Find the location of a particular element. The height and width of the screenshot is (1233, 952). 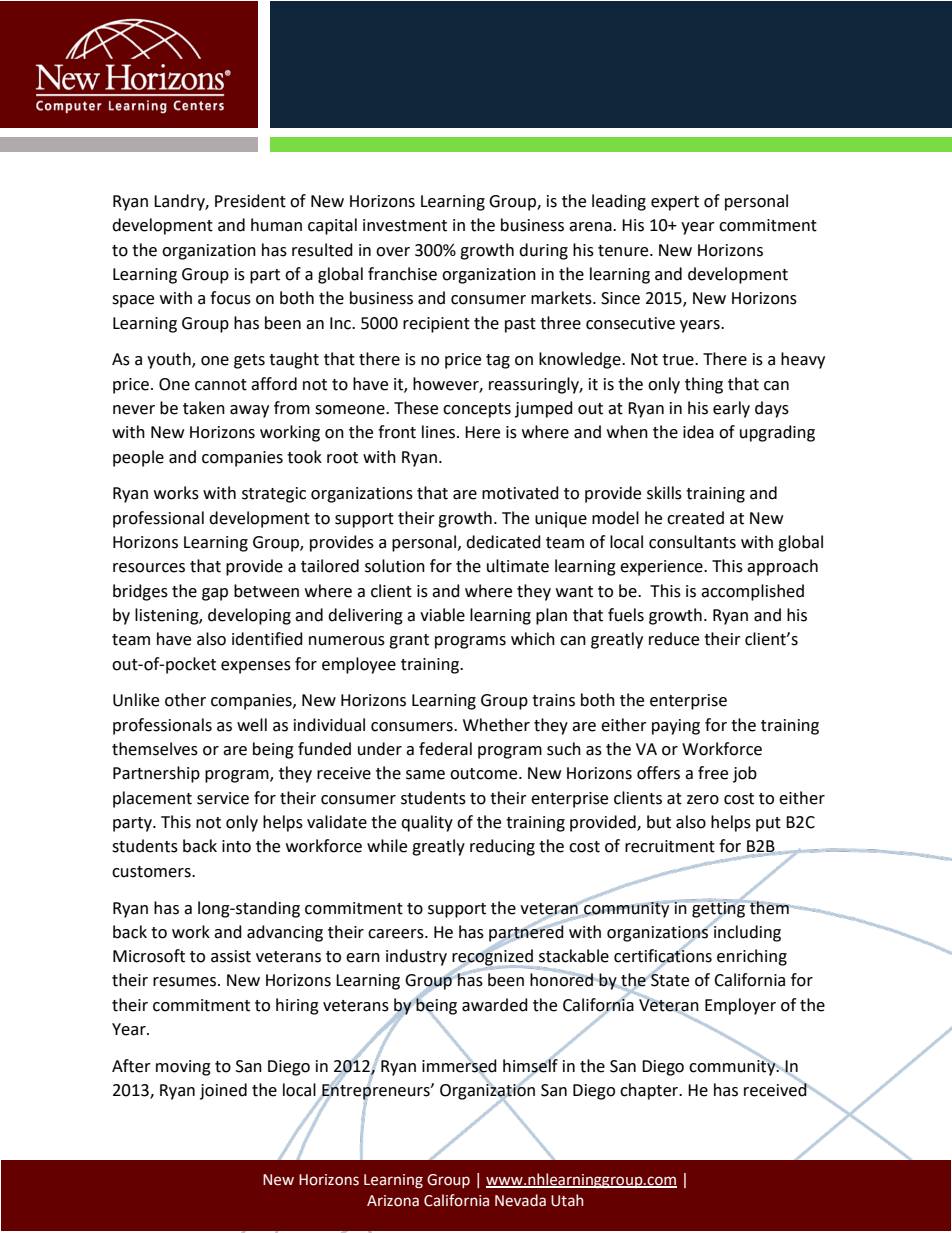

President is located at coordinates (250, 201).
